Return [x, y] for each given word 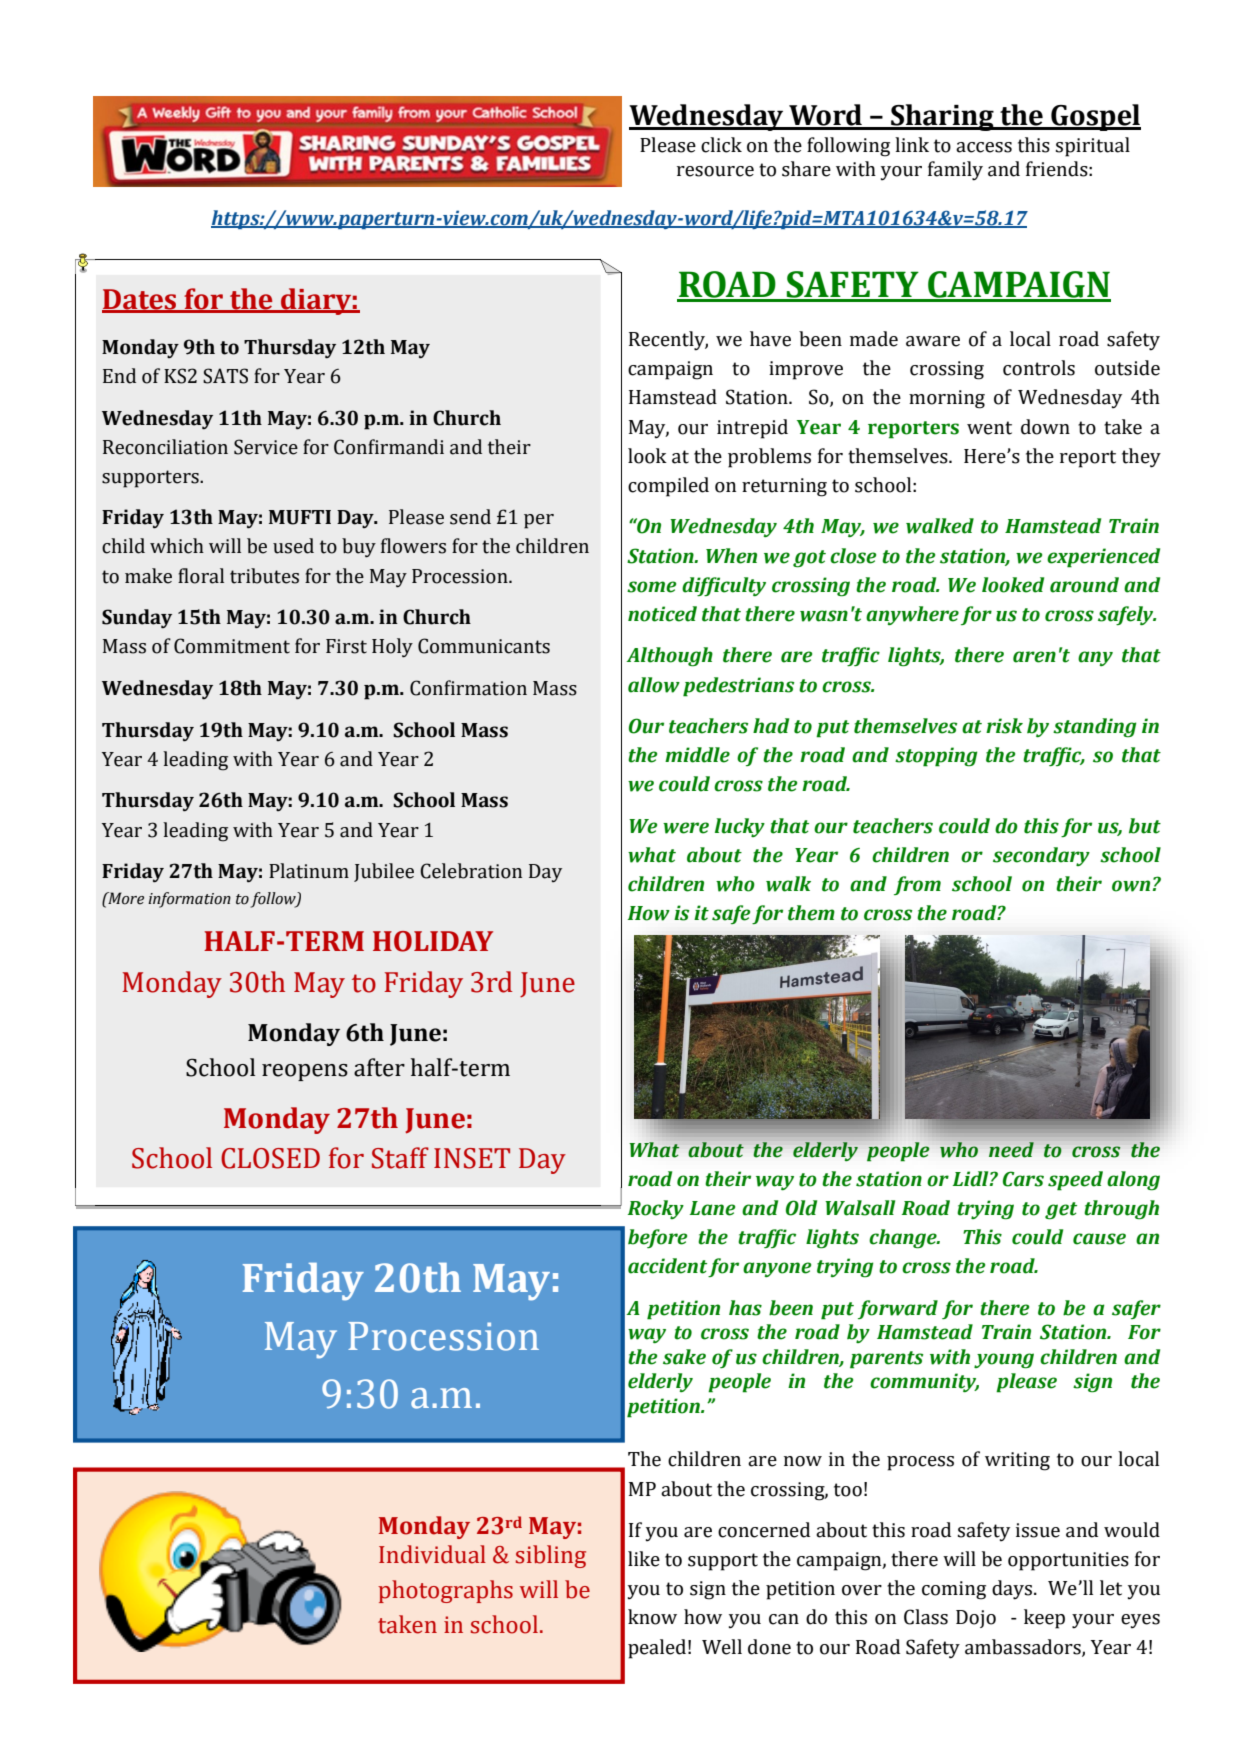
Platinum [309, 871]
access [984, 147]
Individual [432, 1554]
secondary [1041, 856]
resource [715, 171]
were [686, 828]
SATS [225, 376]
